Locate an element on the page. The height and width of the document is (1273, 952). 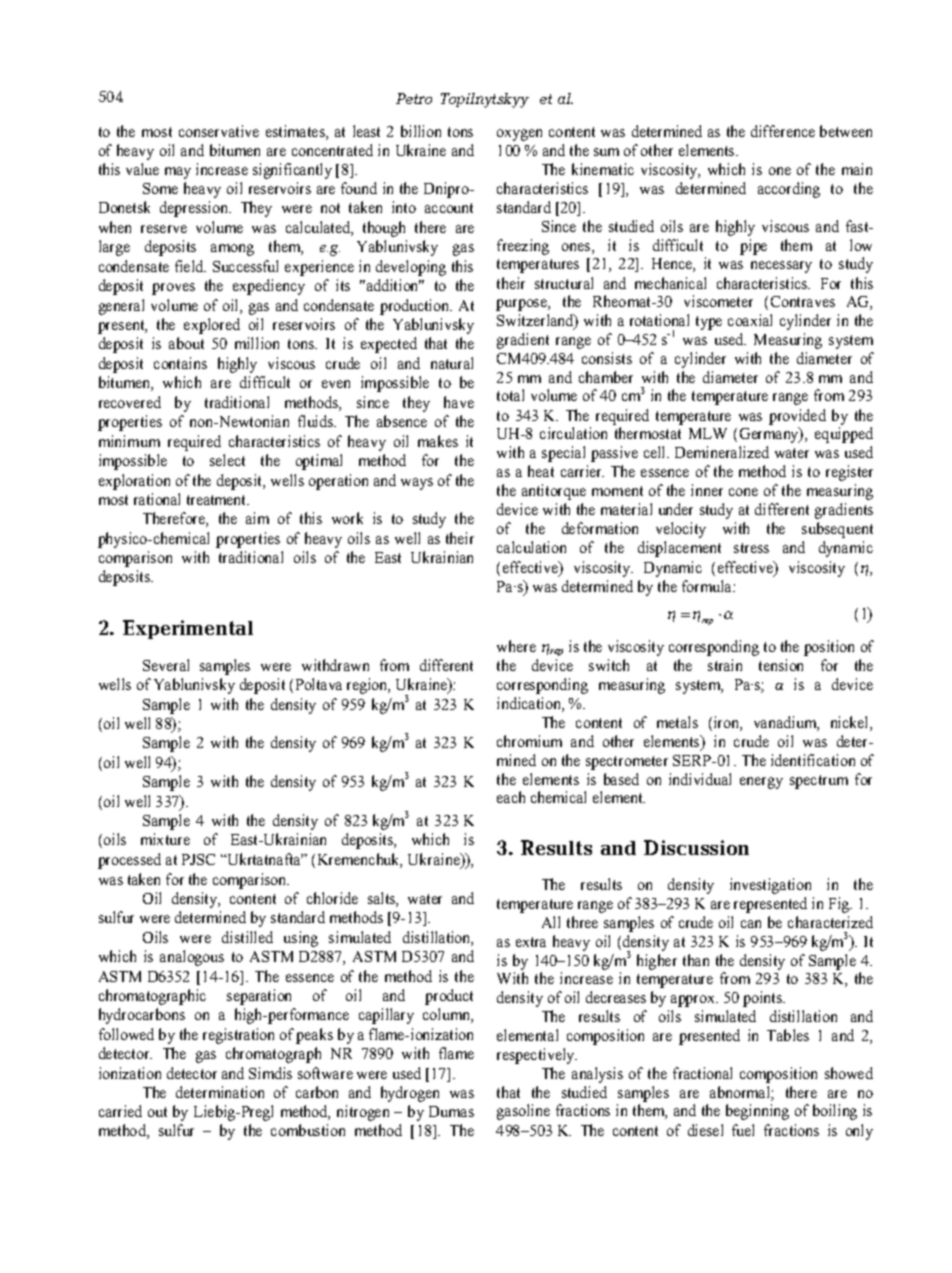
conservative is located at coordinates (219, 131).
